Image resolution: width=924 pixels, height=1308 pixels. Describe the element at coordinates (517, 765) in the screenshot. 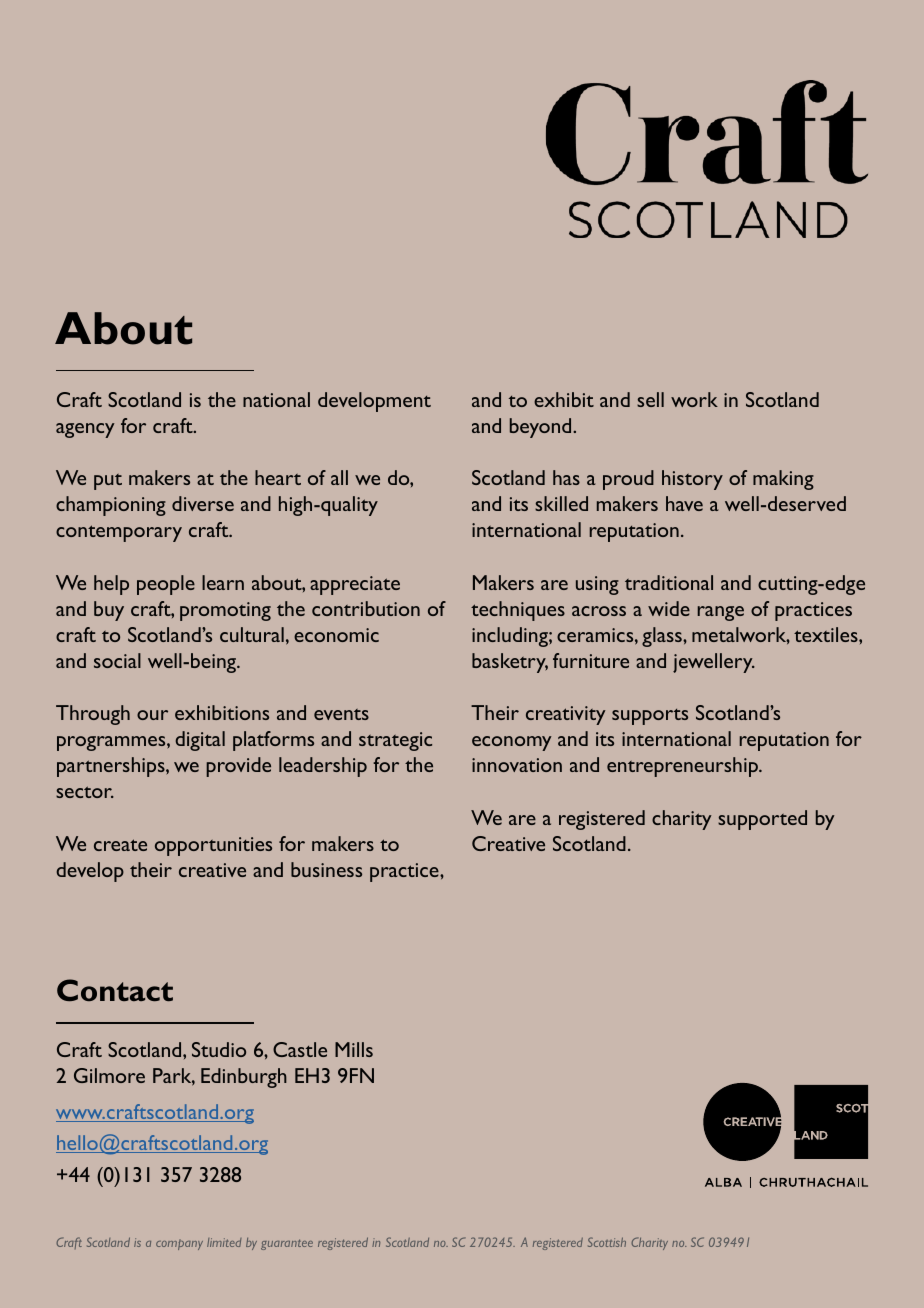

I see `innovation` at that location.
